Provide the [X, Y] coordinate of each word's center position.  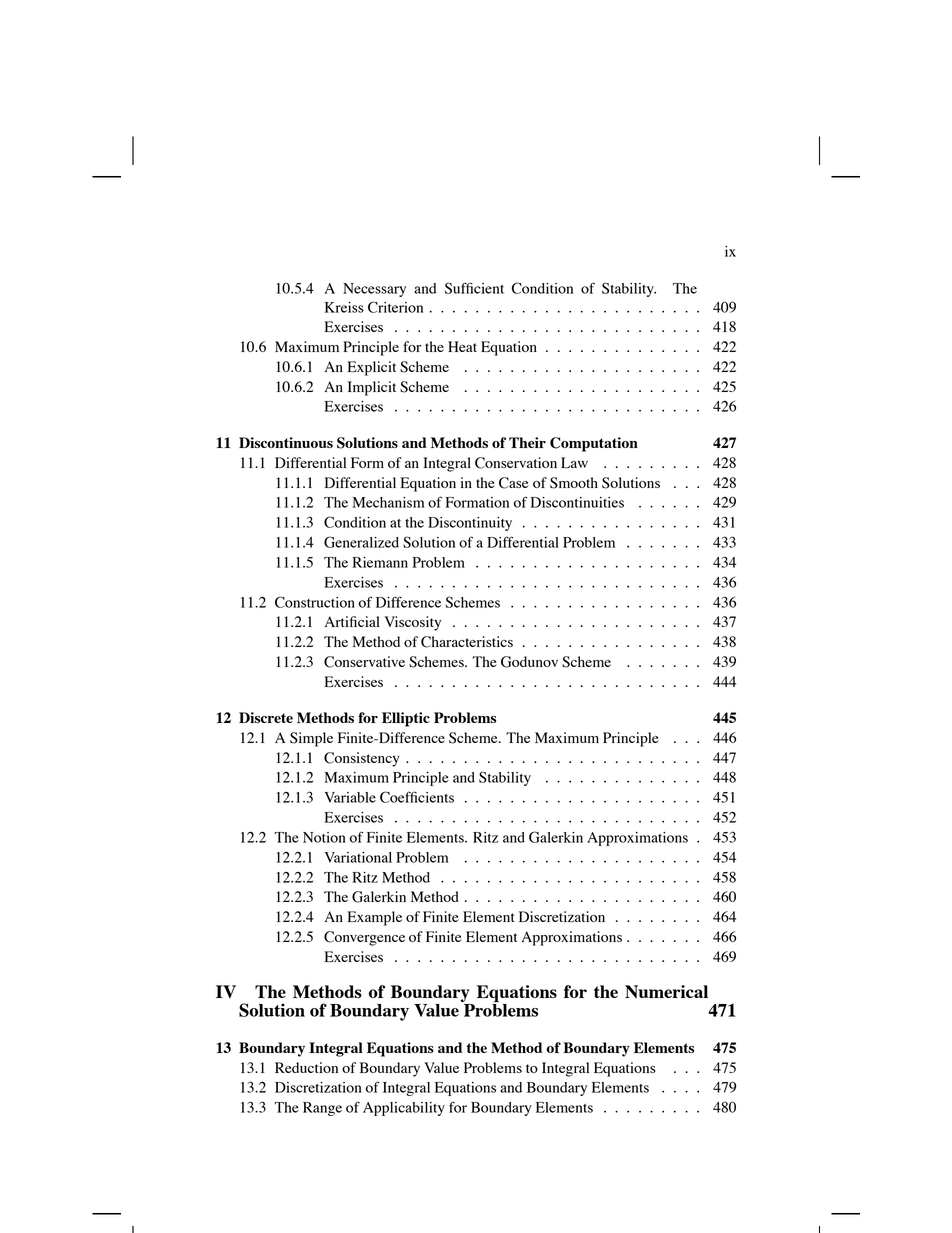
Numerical [666, 991]
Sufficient [474, 288]
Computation [594, 444]
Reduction [306, 1067]
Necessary [374, 290]
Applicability [404, 1109]
